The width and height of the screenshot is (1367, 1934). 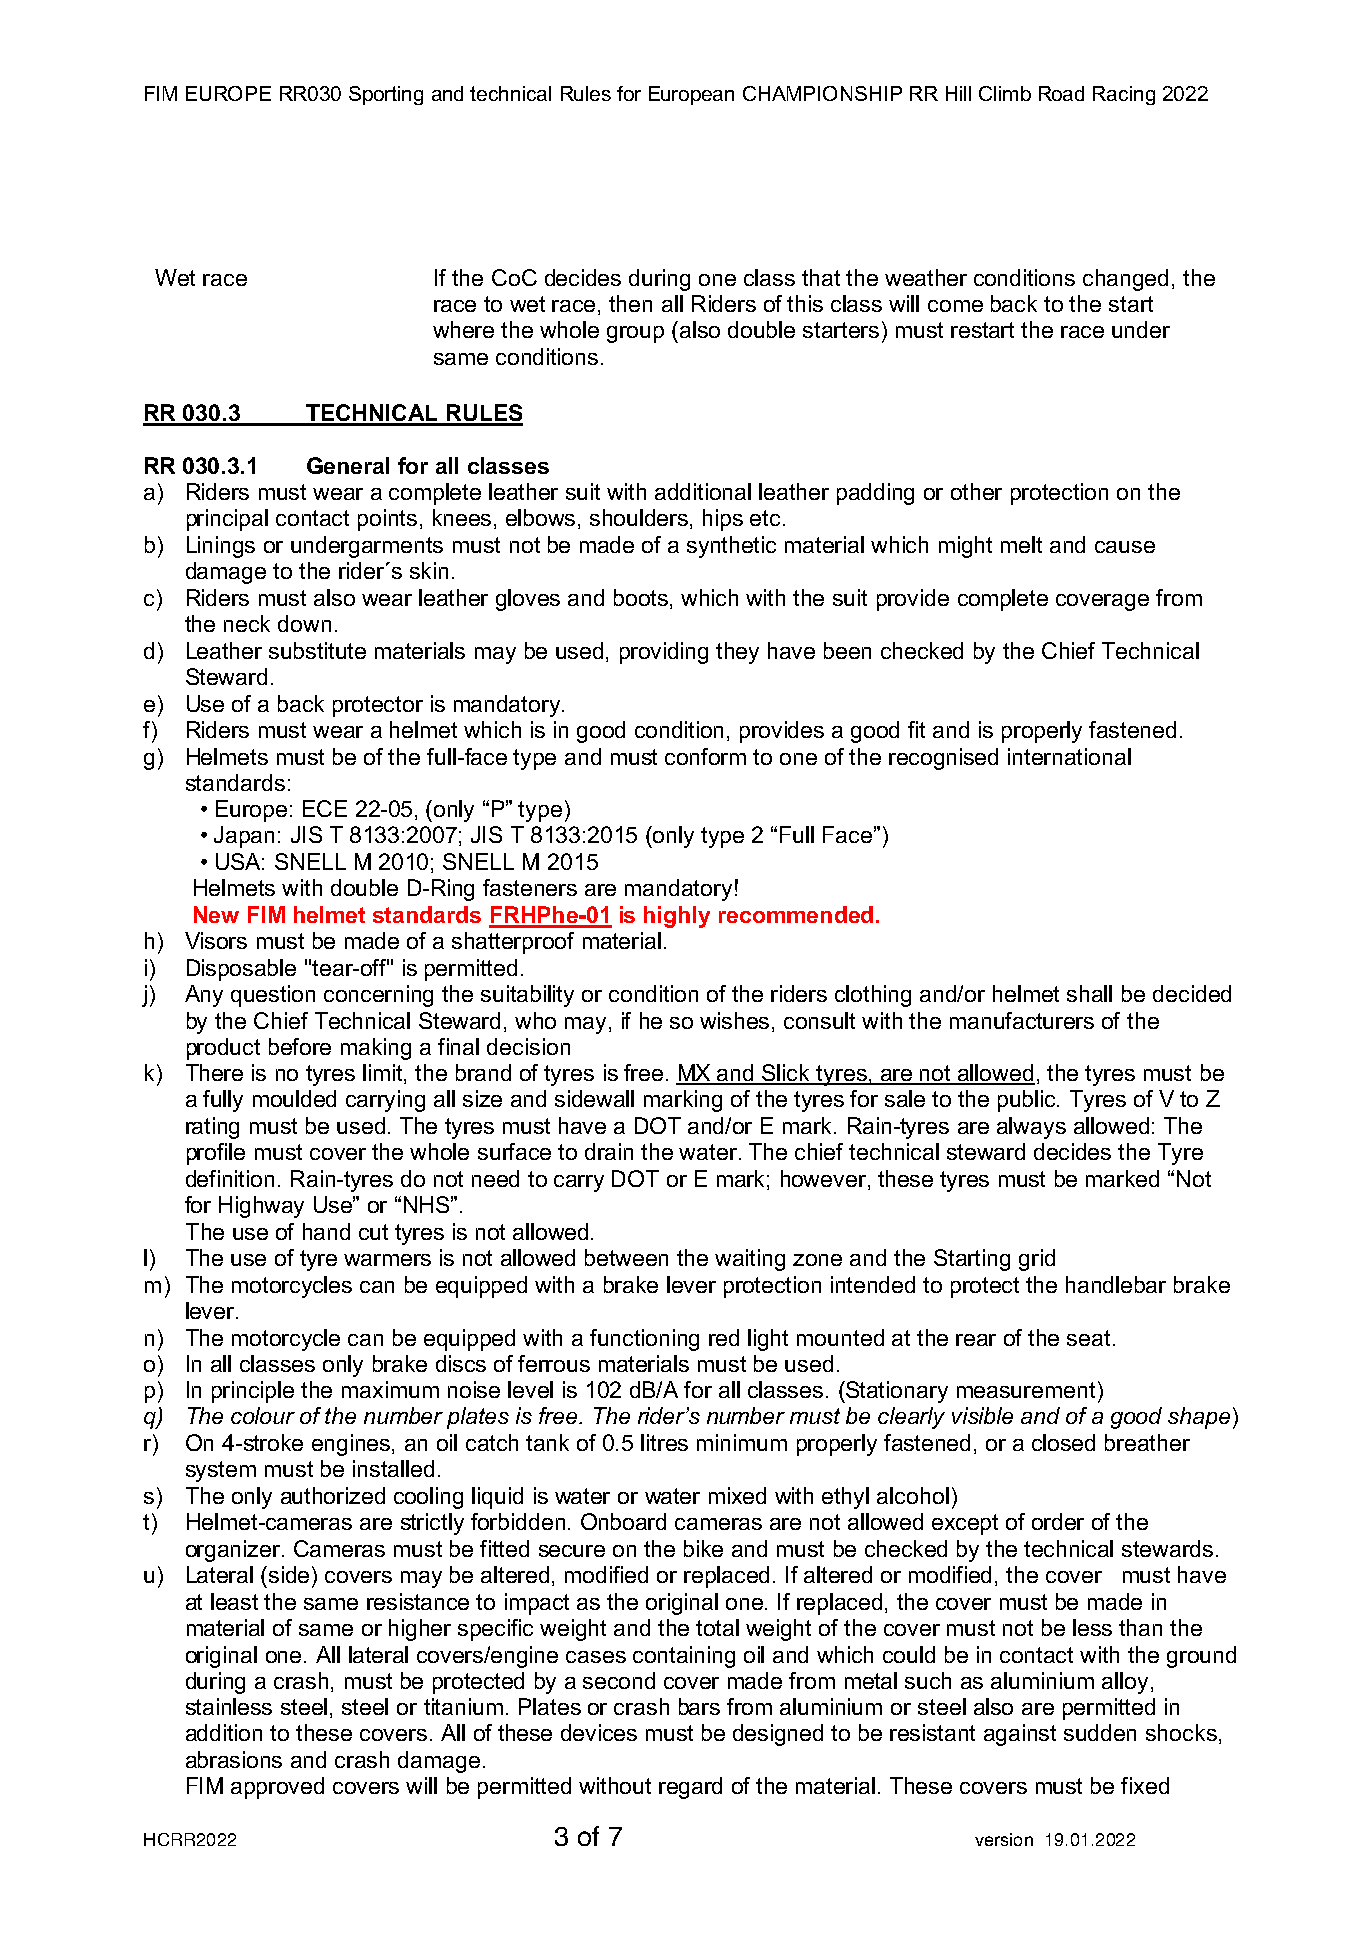 I want to click on functioning, so click(x=644, y=1340).
